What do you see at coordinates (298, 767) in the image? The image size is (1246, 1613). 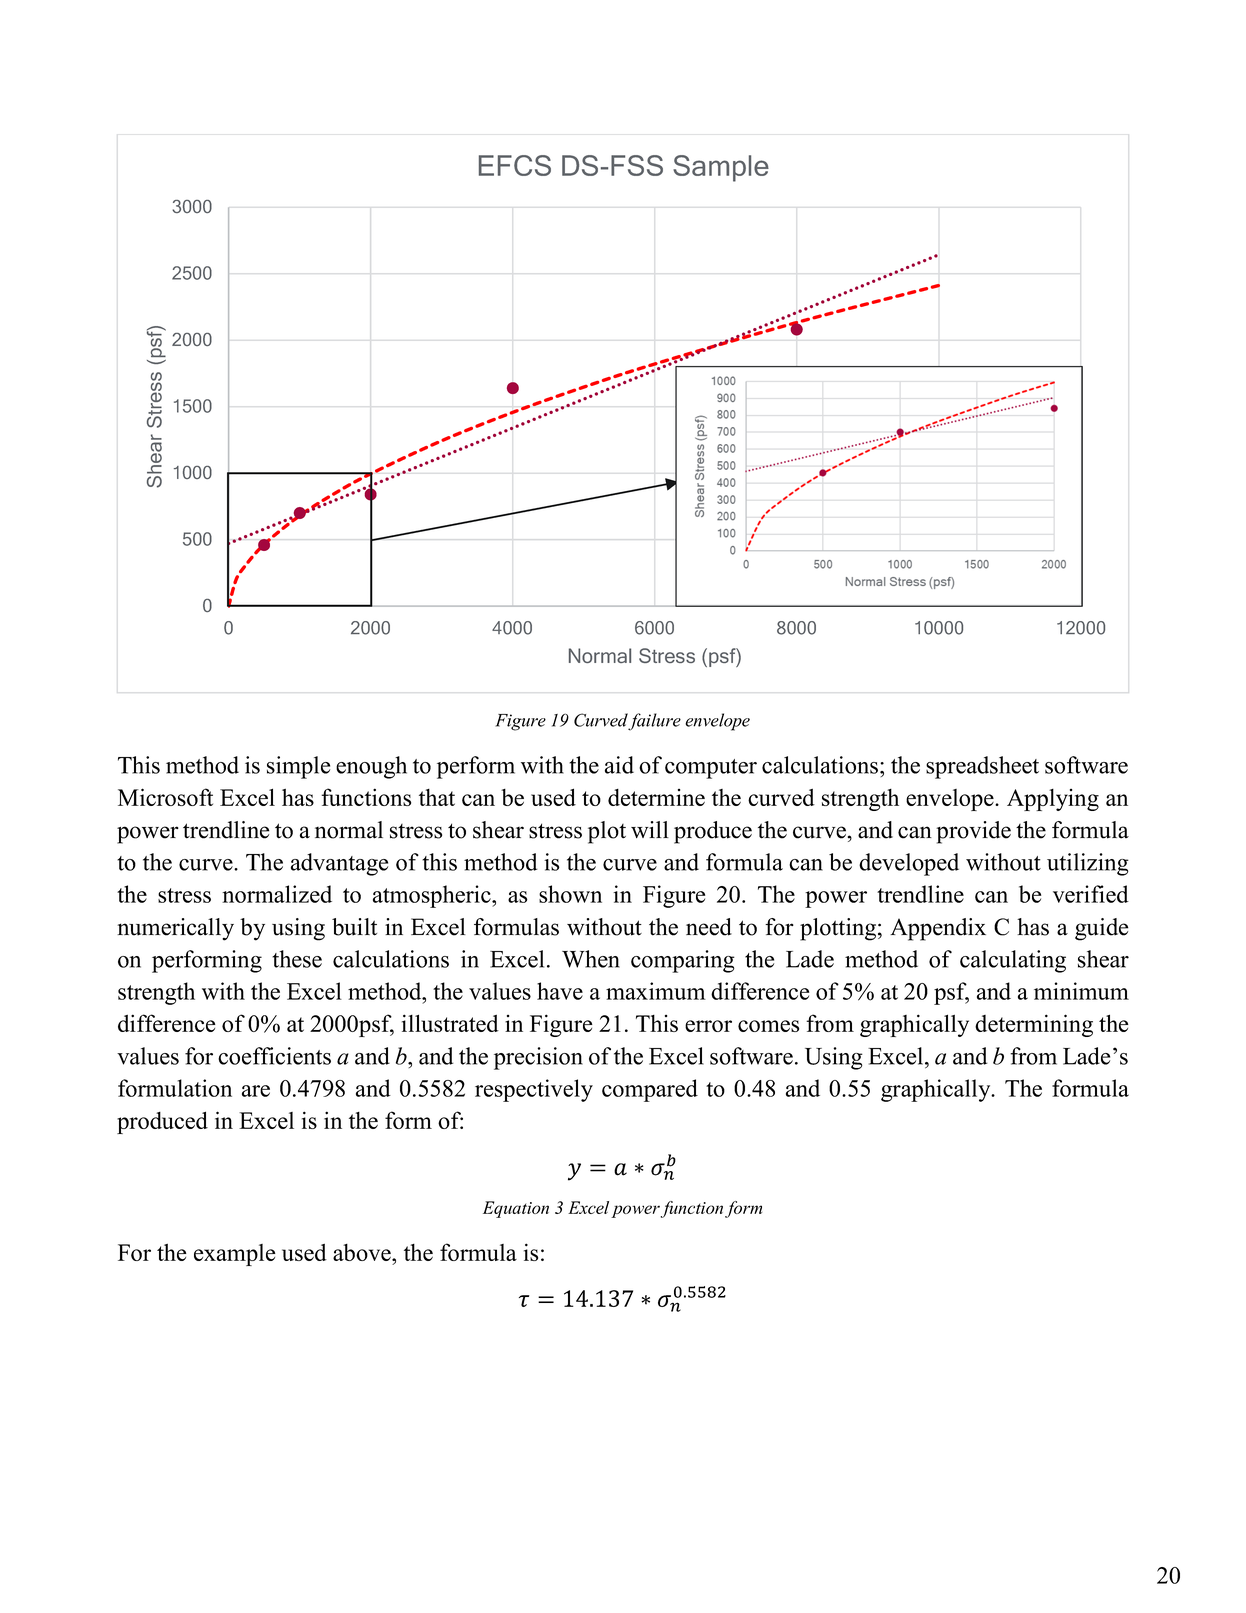 I see `simple` at bounding box center [298, 767].
